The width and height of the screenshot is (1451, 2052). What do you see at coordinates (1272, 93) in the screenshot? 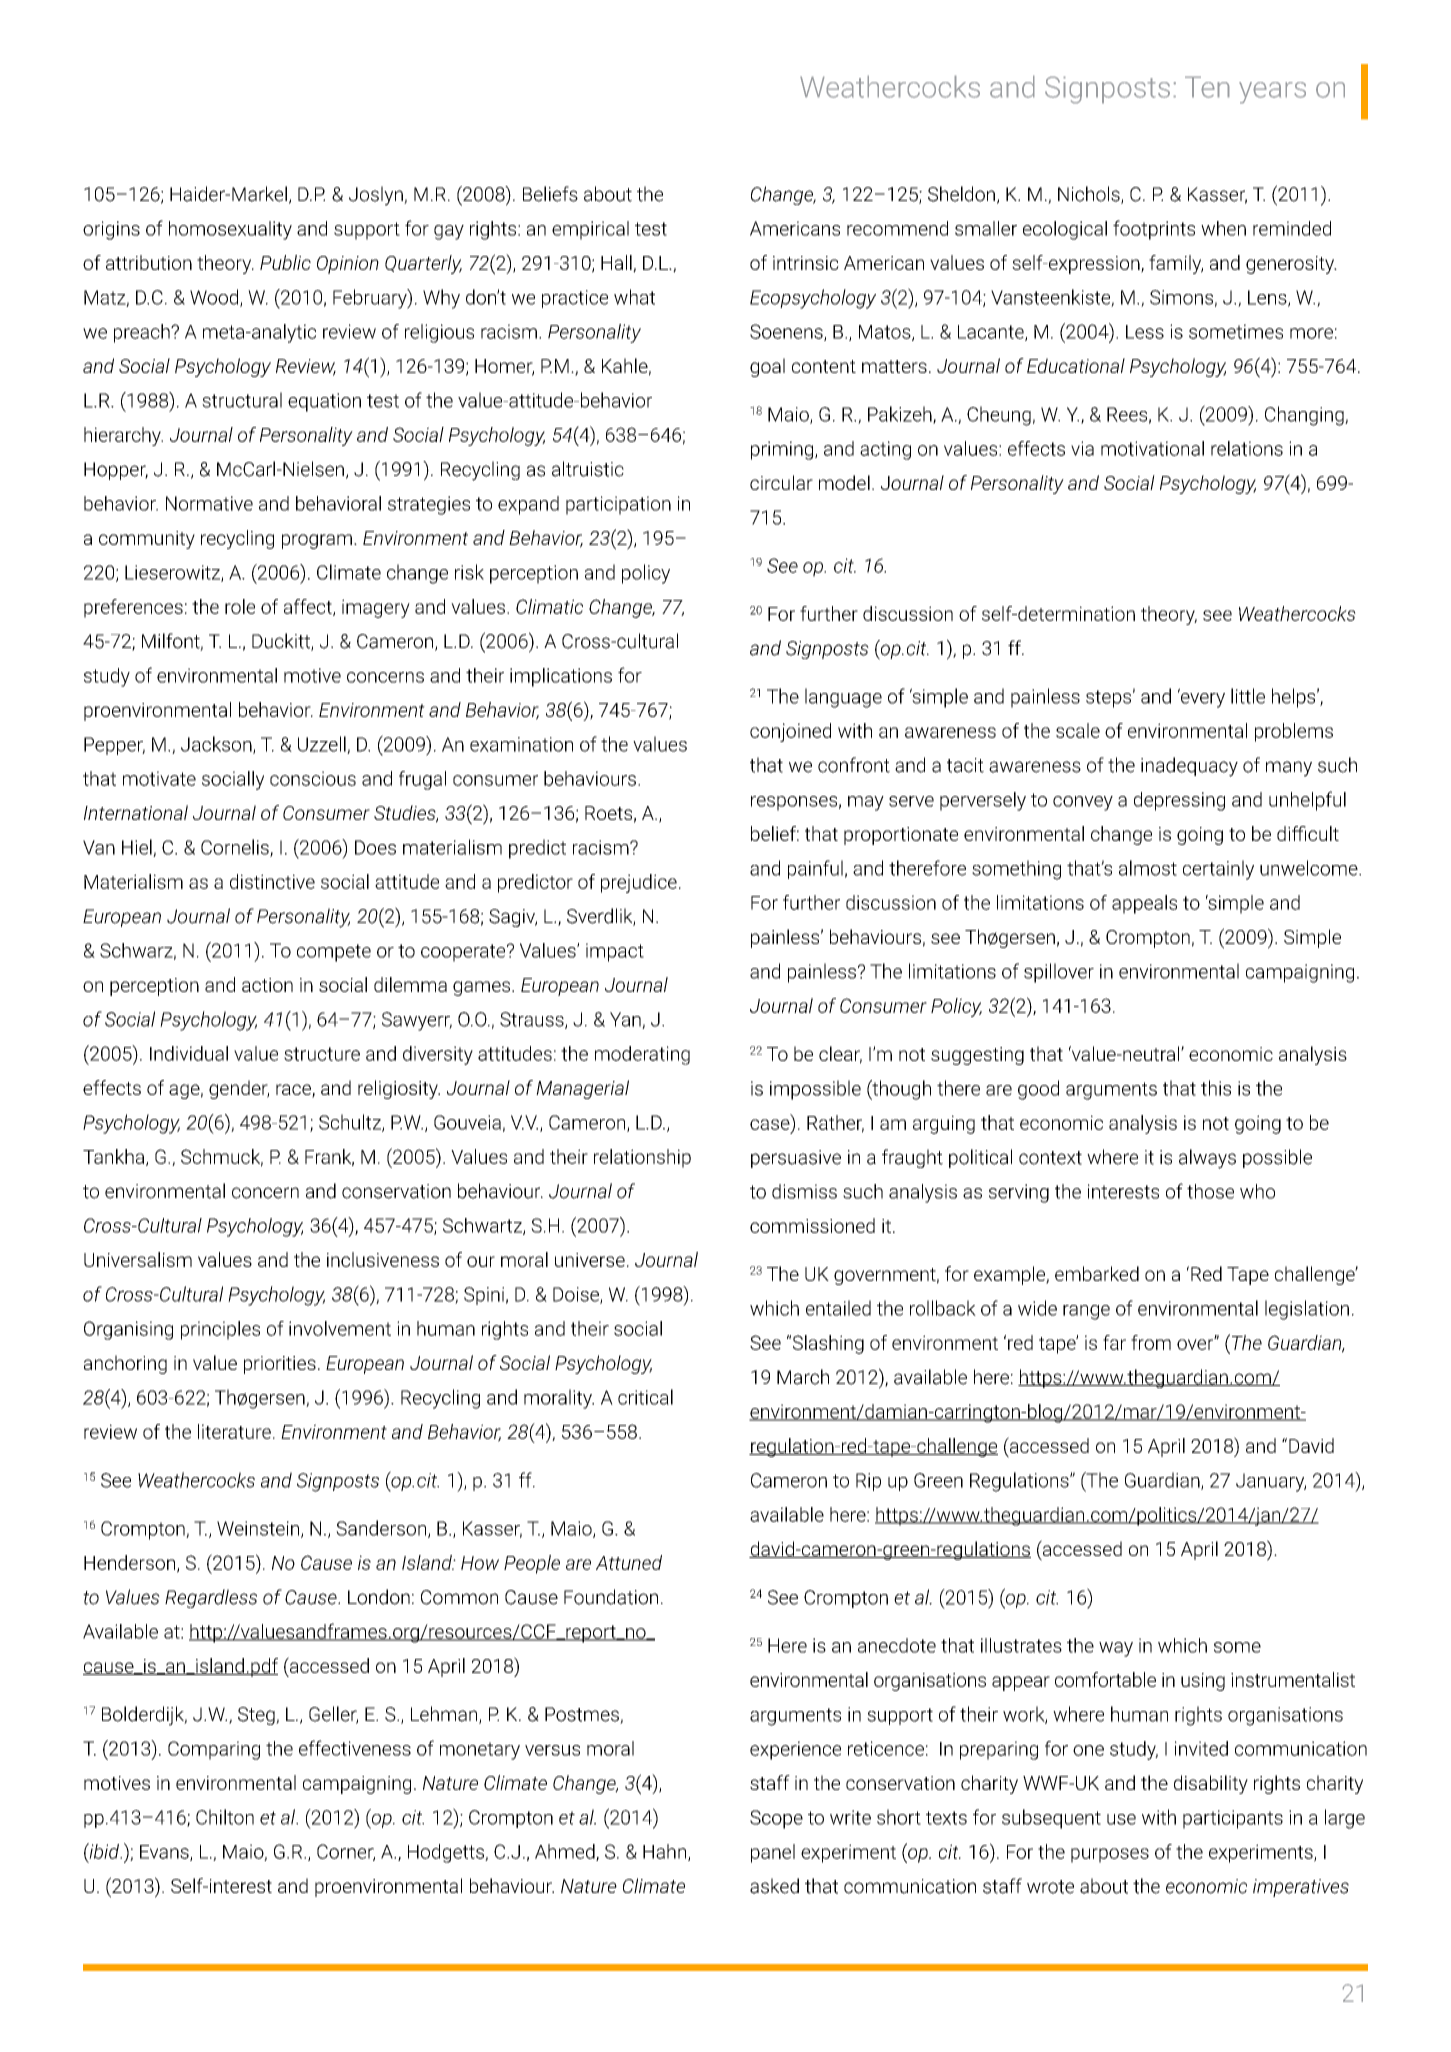
I see `years` at bounding box center [1272, 93].
